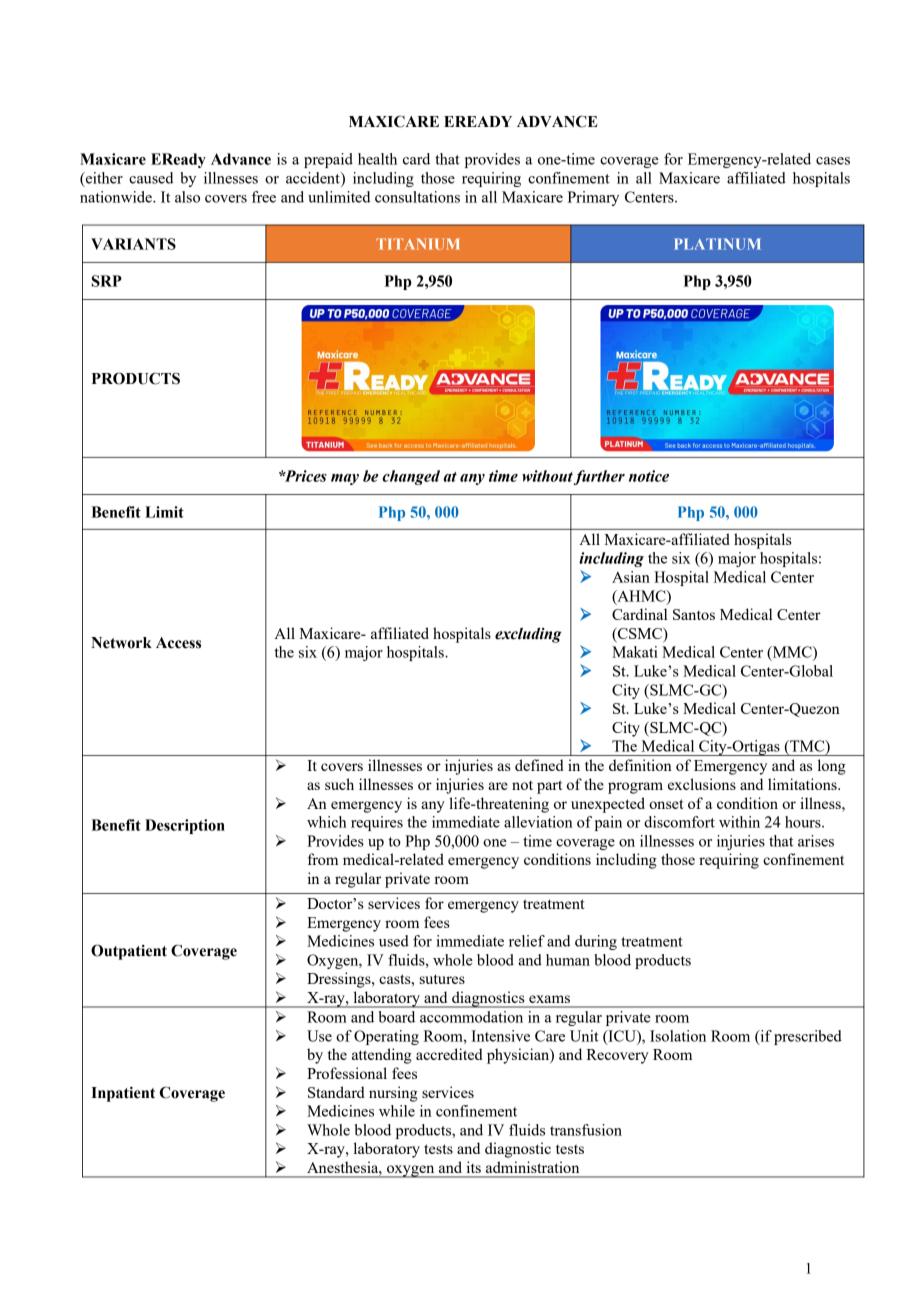 The width and height of the document is (924, 1308). What do you see at coordinates (411, 477) in the document?
I see `changed` at bounding box center [411, 477].
